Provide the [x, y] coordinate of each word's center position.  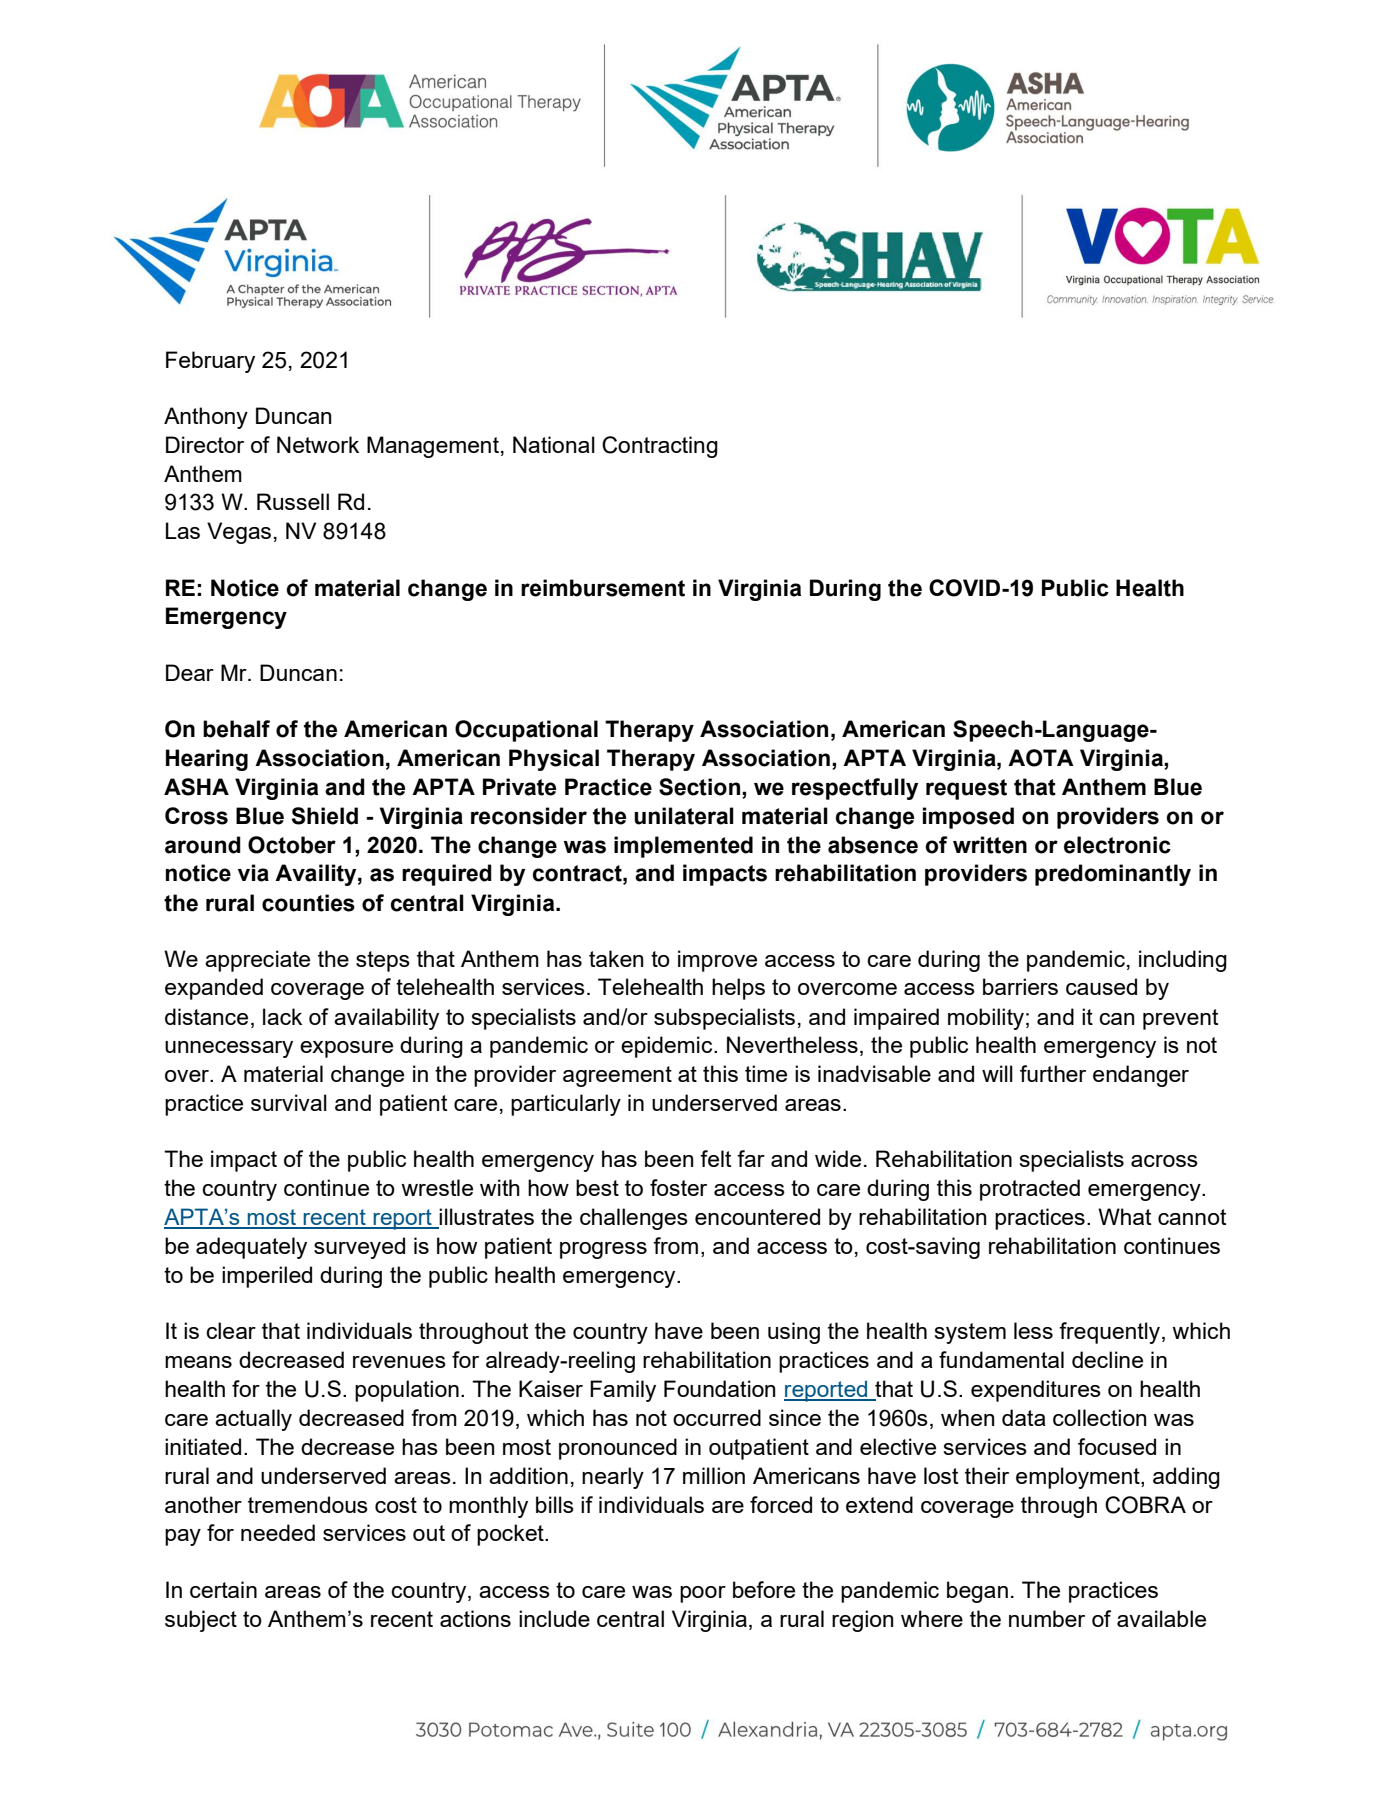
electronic [1117, 845]
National [554, 444]
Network [318, 444]
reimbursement [603, 588]
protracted [1030, 1190]
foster [678, 1187]
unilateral [684, 816]
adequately [251, 1248]
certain [223, 1589]
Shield [325, 816]
